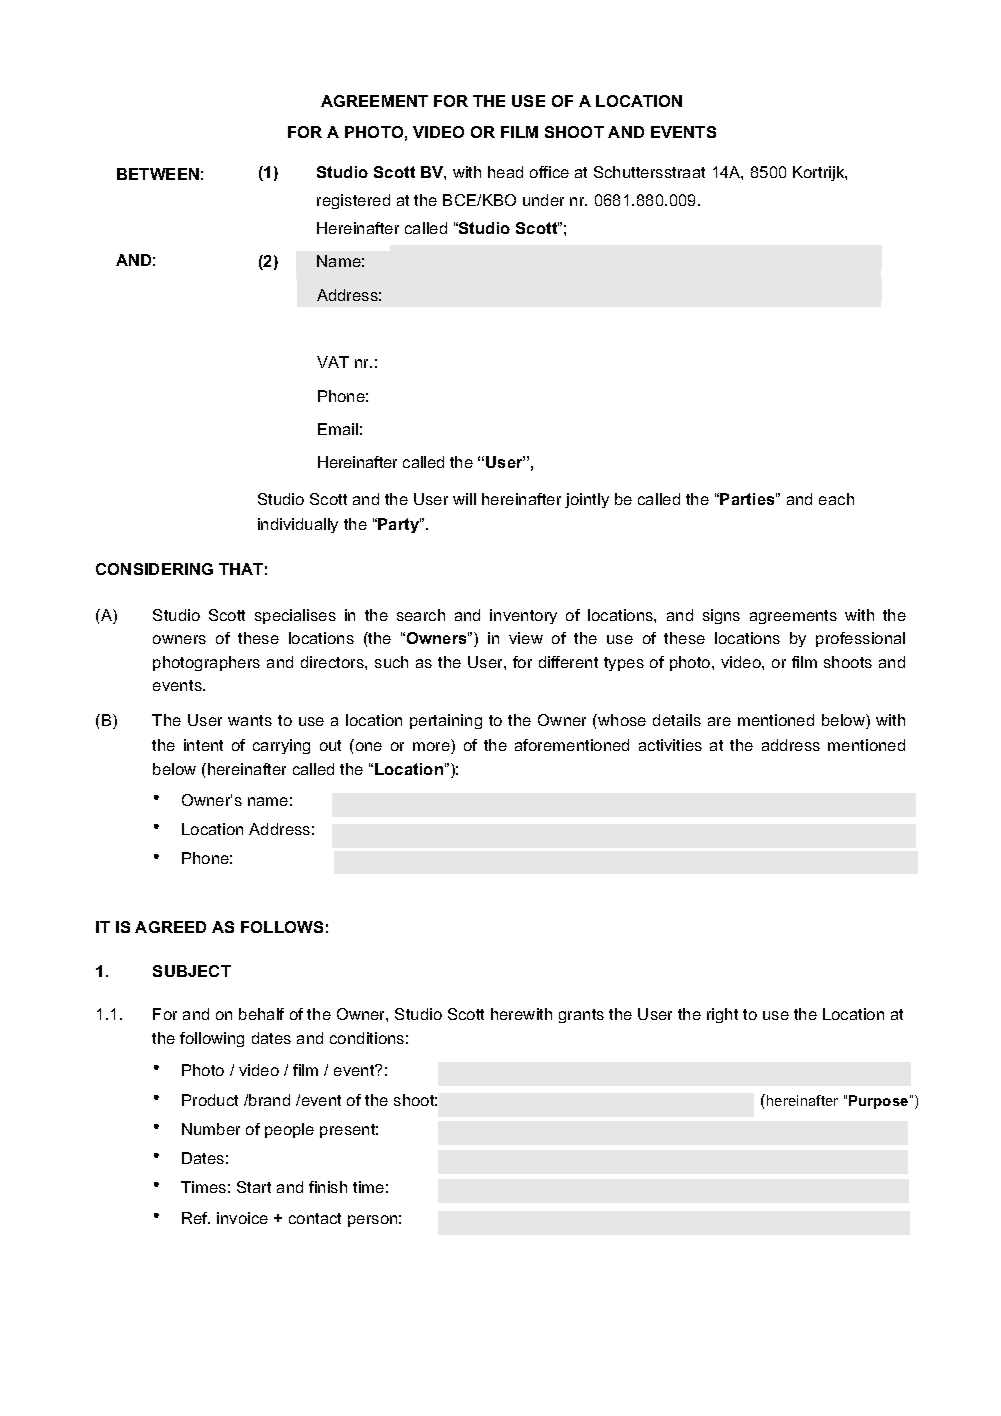 The height and width of the screenshot is (1416, 1001). I want to click on individually, so click(298, 525).
